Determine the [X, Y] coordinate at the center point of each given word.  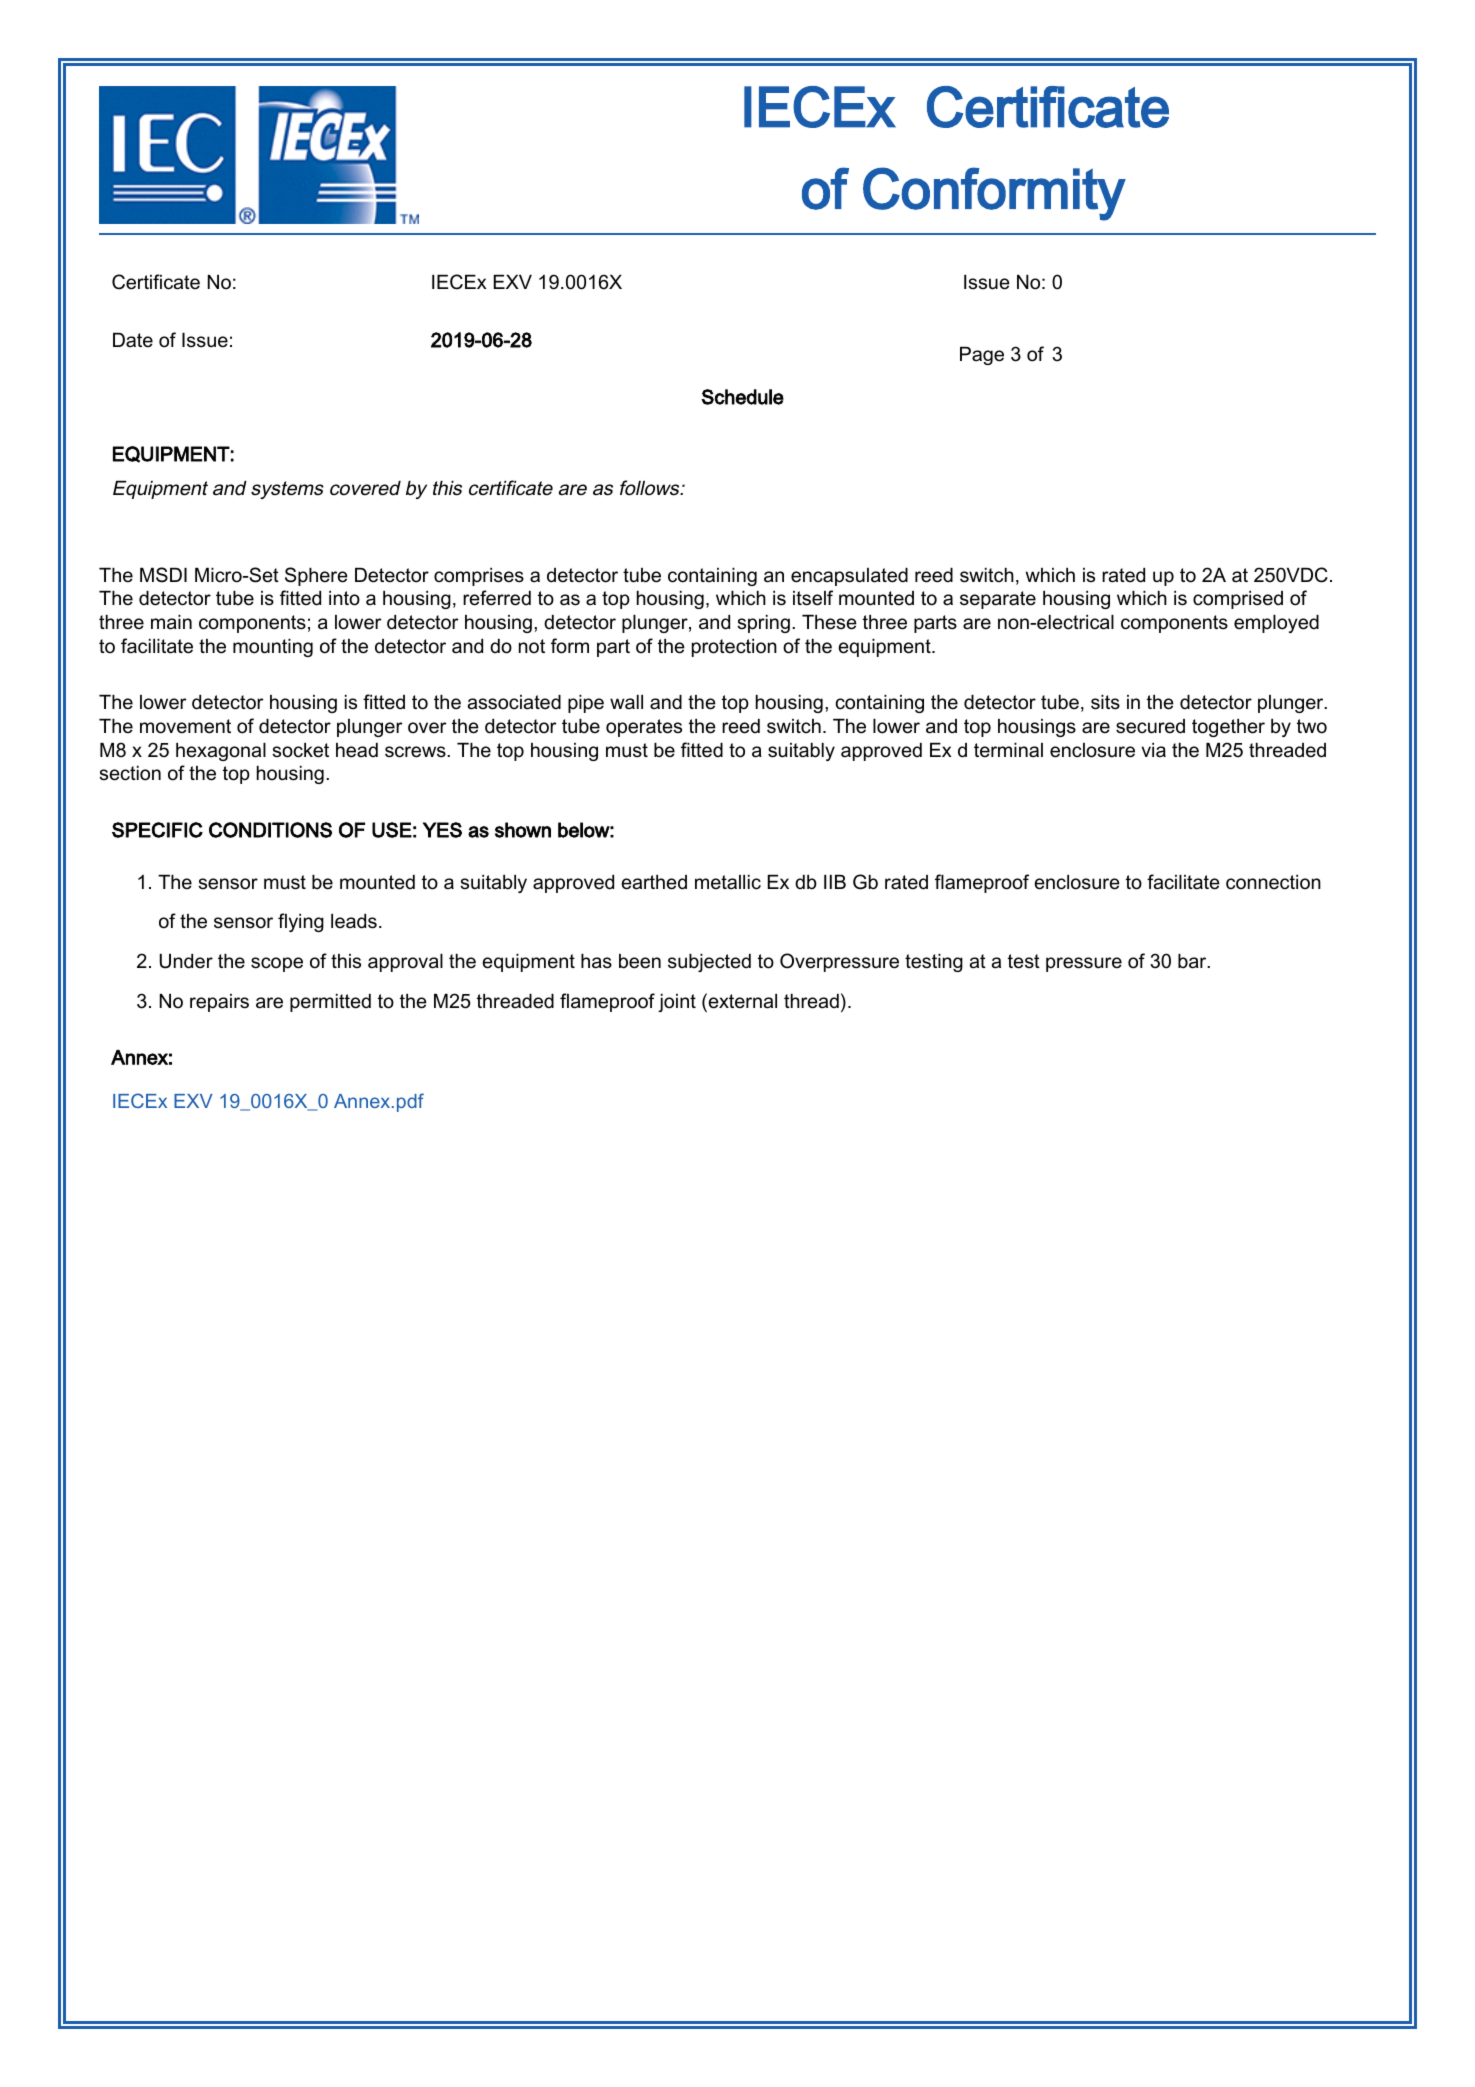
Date [133, 340]
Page [982, 356]
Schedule [742, 397]
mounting [273, 648]
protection [734, 648]
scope [277, 964]
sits [1105, 702]
